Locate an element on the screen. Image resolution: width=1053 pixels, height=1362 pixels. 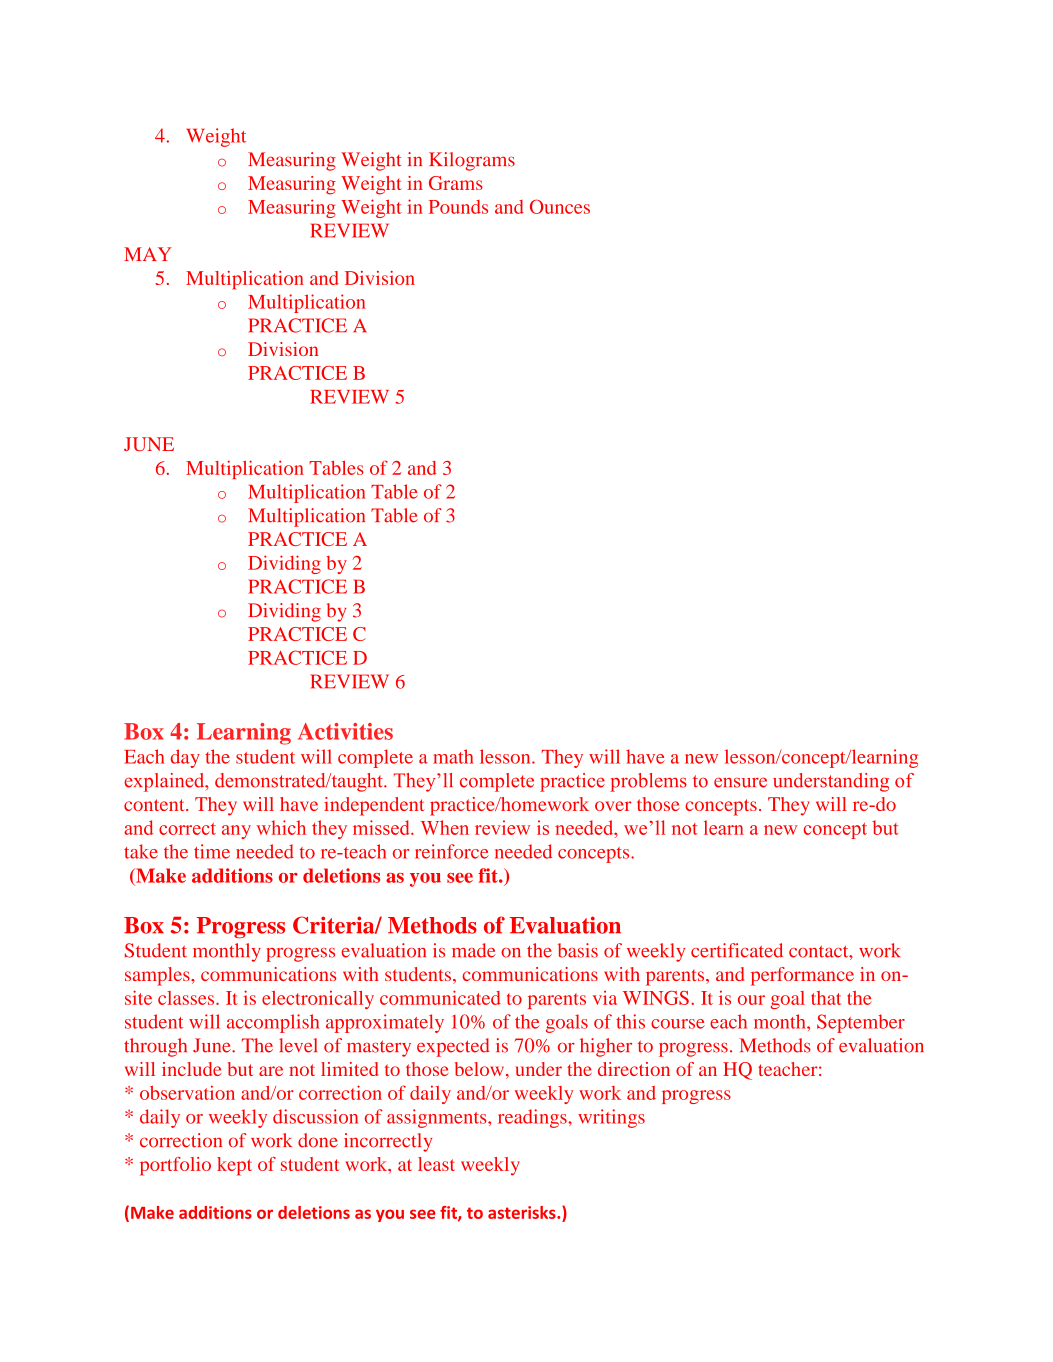
made is located at coordinates (474, 950).
